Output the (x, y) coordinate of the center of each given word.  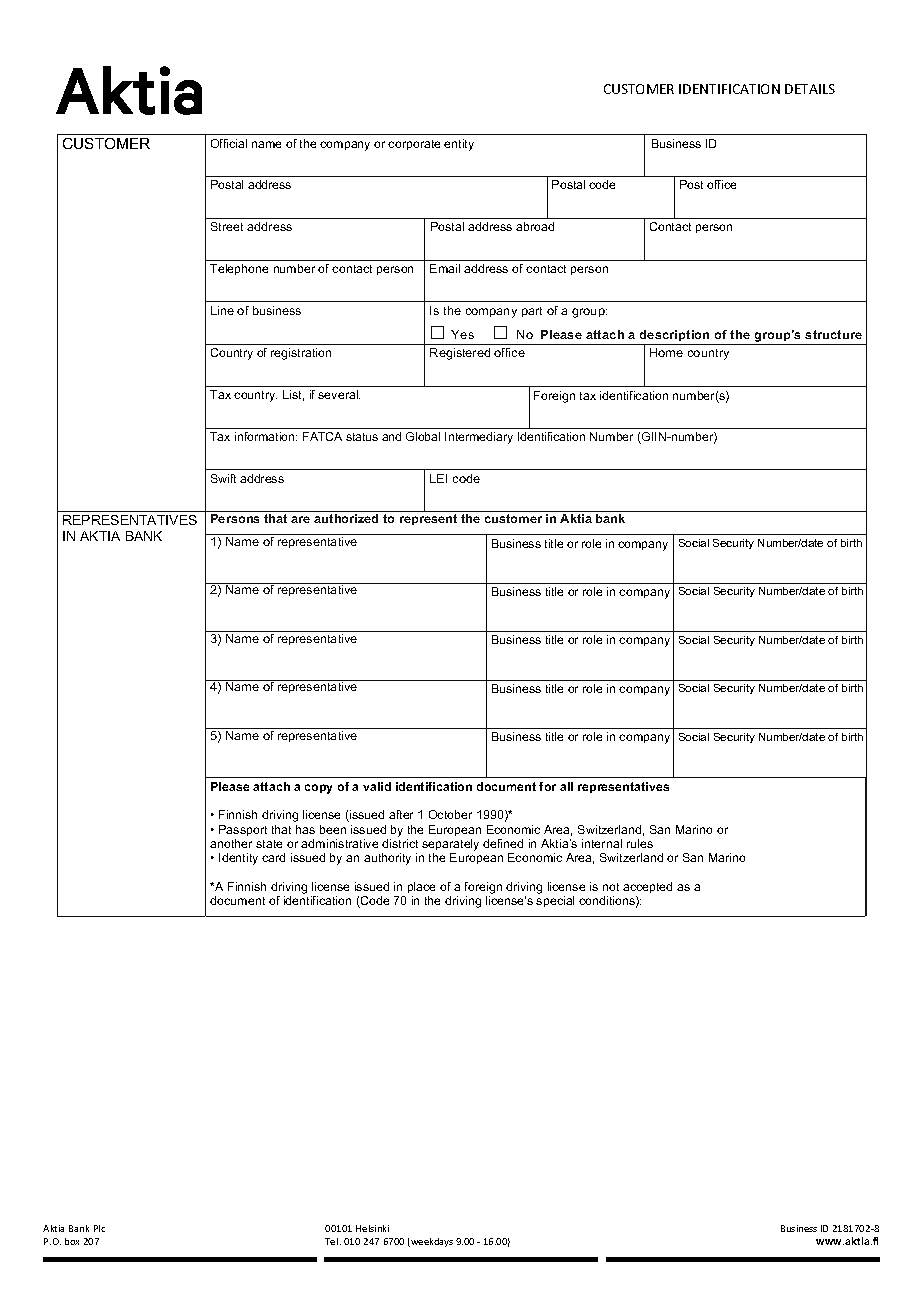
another (231, 843)
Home (666, 352)
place (421, 889)
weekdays (431, 1242)
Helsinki (372, 1228)
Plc (99, 1228)
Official (229, 143)
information (266, 436)
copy (318, 789)
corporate (414, 145)
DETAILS (810, 89)
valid (377, 786)
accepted (647, 889)
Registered (460, 354)
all (566, 786)
